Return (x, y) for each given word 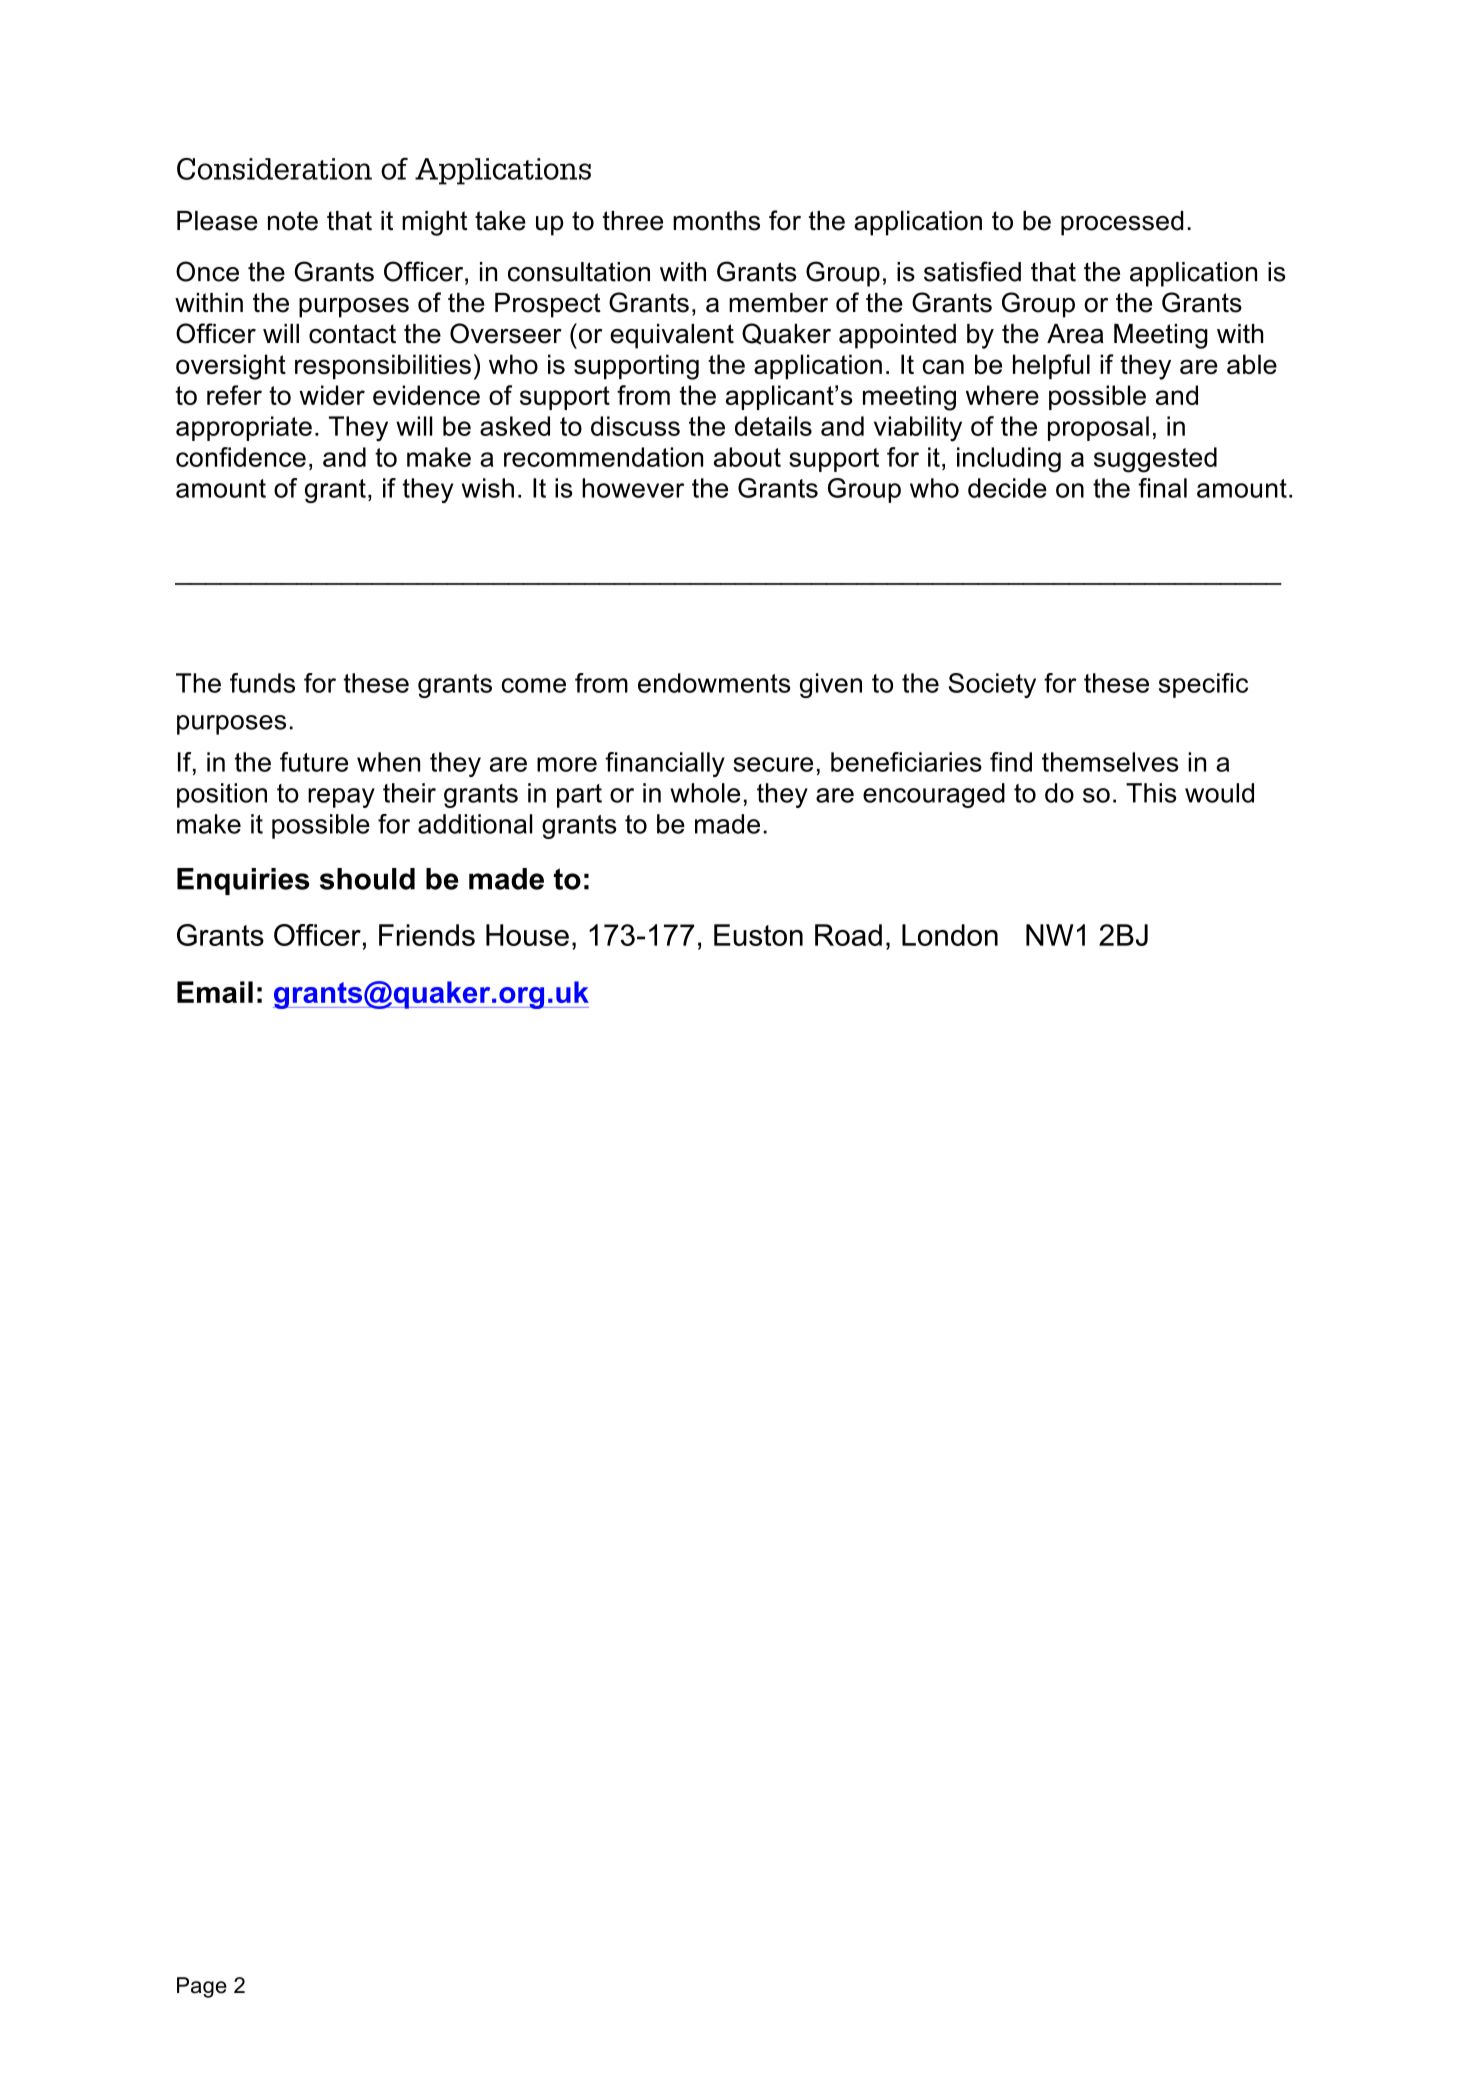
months (716, 221)
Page (202, 1987)
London (950, 935)
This (1151, 793)
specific (1203, 685)
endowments (714, 683)
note (293, 221)
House (527, 935)
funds (262, 683)
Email (215, 992)
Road (848, 935)
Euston (758, 935)
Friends (427, 935)
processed (1122, 223)
